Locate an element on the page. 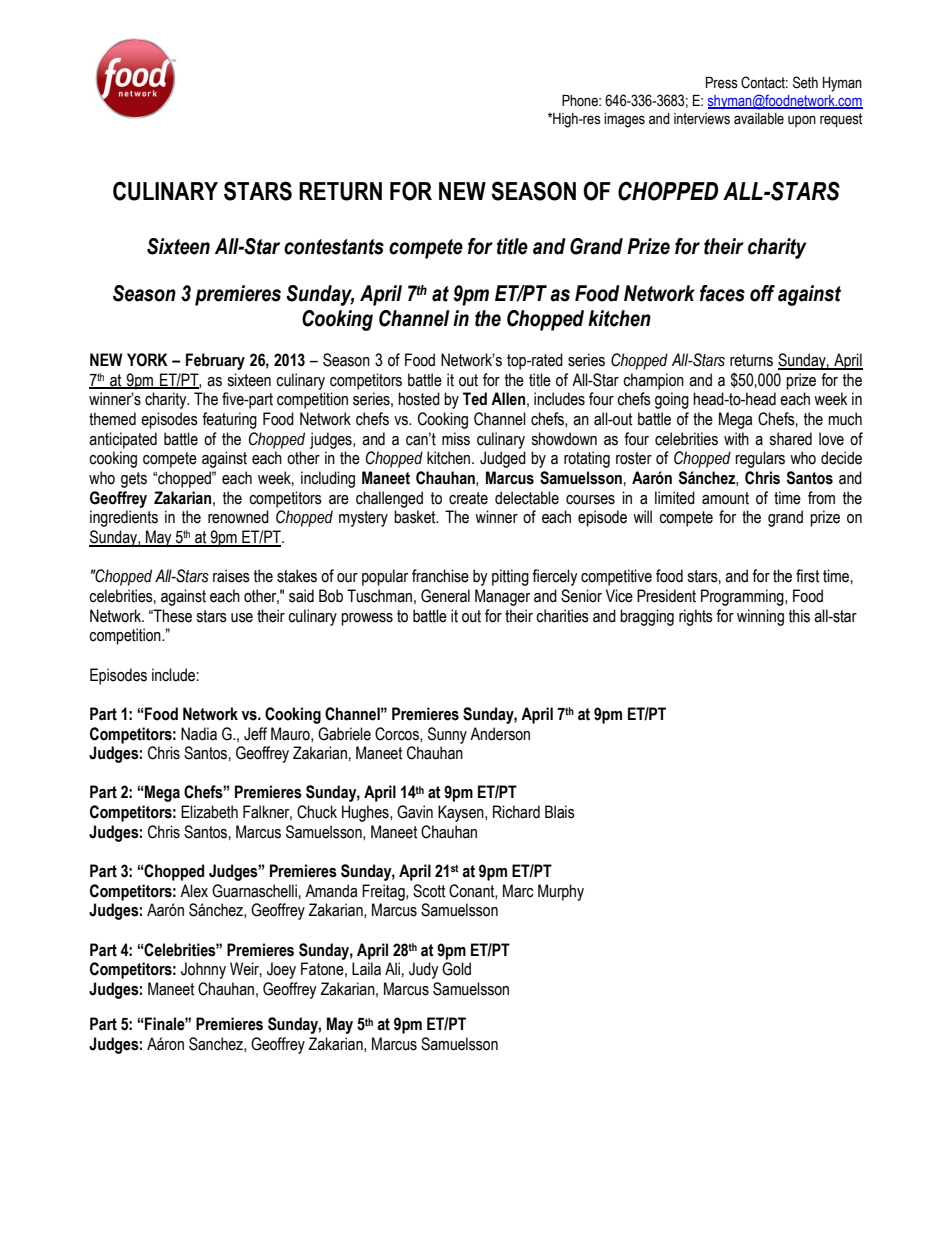  images is located at coordinates (624, 120).
